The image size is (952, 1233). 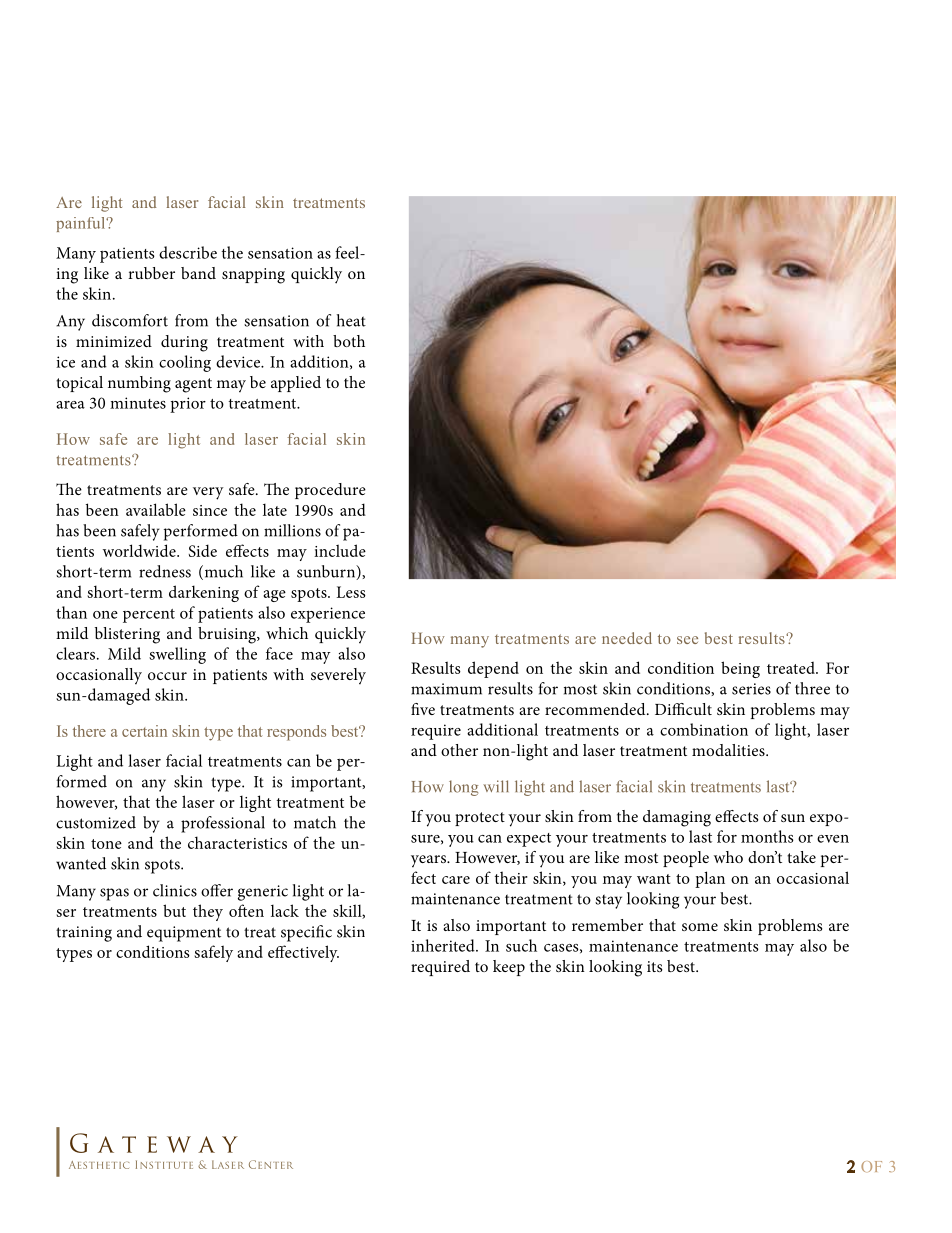 I want to click on some, so click(x=700, y=927).
